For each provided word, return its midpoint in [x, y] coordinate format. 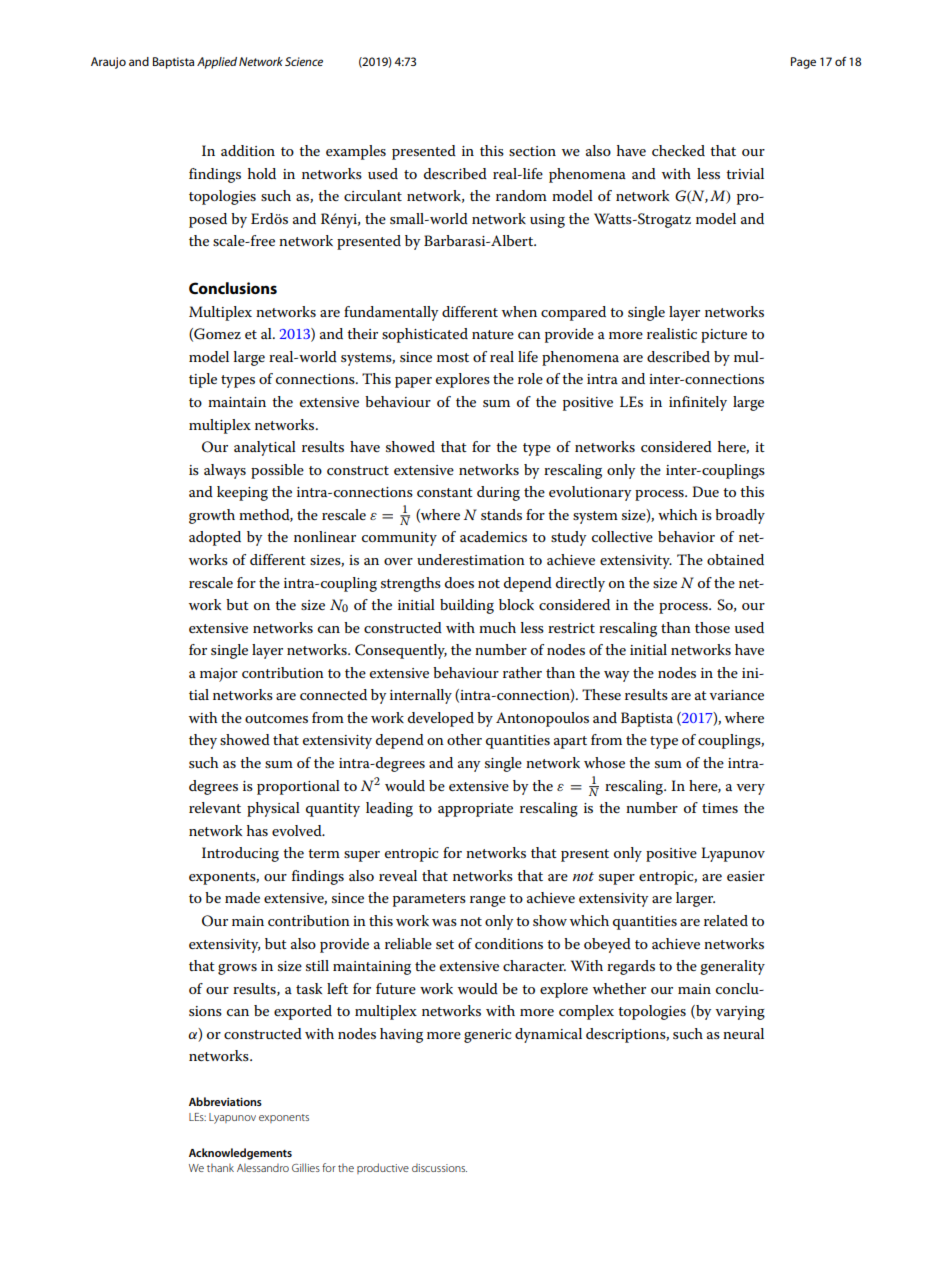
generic [487, 1036]
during [498, 493]
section [532, 151]
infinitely [698, 403]
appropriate [475, 810]
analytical [265, 448]
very [750, 789]
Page [803, 63]
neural [743, 1033]
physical [273, 809]
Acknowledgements [240, 1154]
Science [304, 61]
